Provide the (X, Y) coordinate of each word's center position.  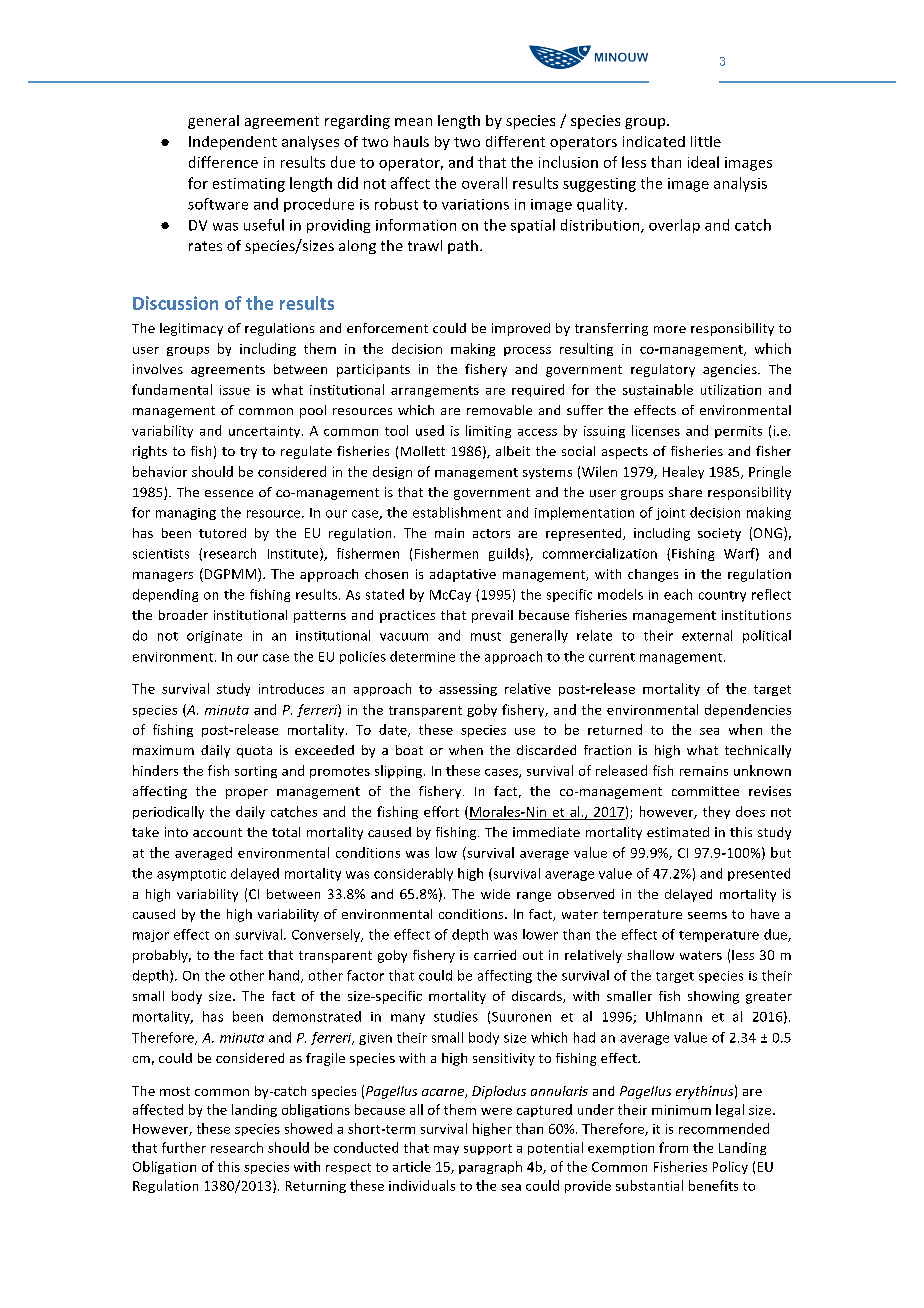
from (673, 1147)
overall (484, 183)
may (446, 1150)
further (184, 1147)
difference (223, 162)
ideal (703, 162)
